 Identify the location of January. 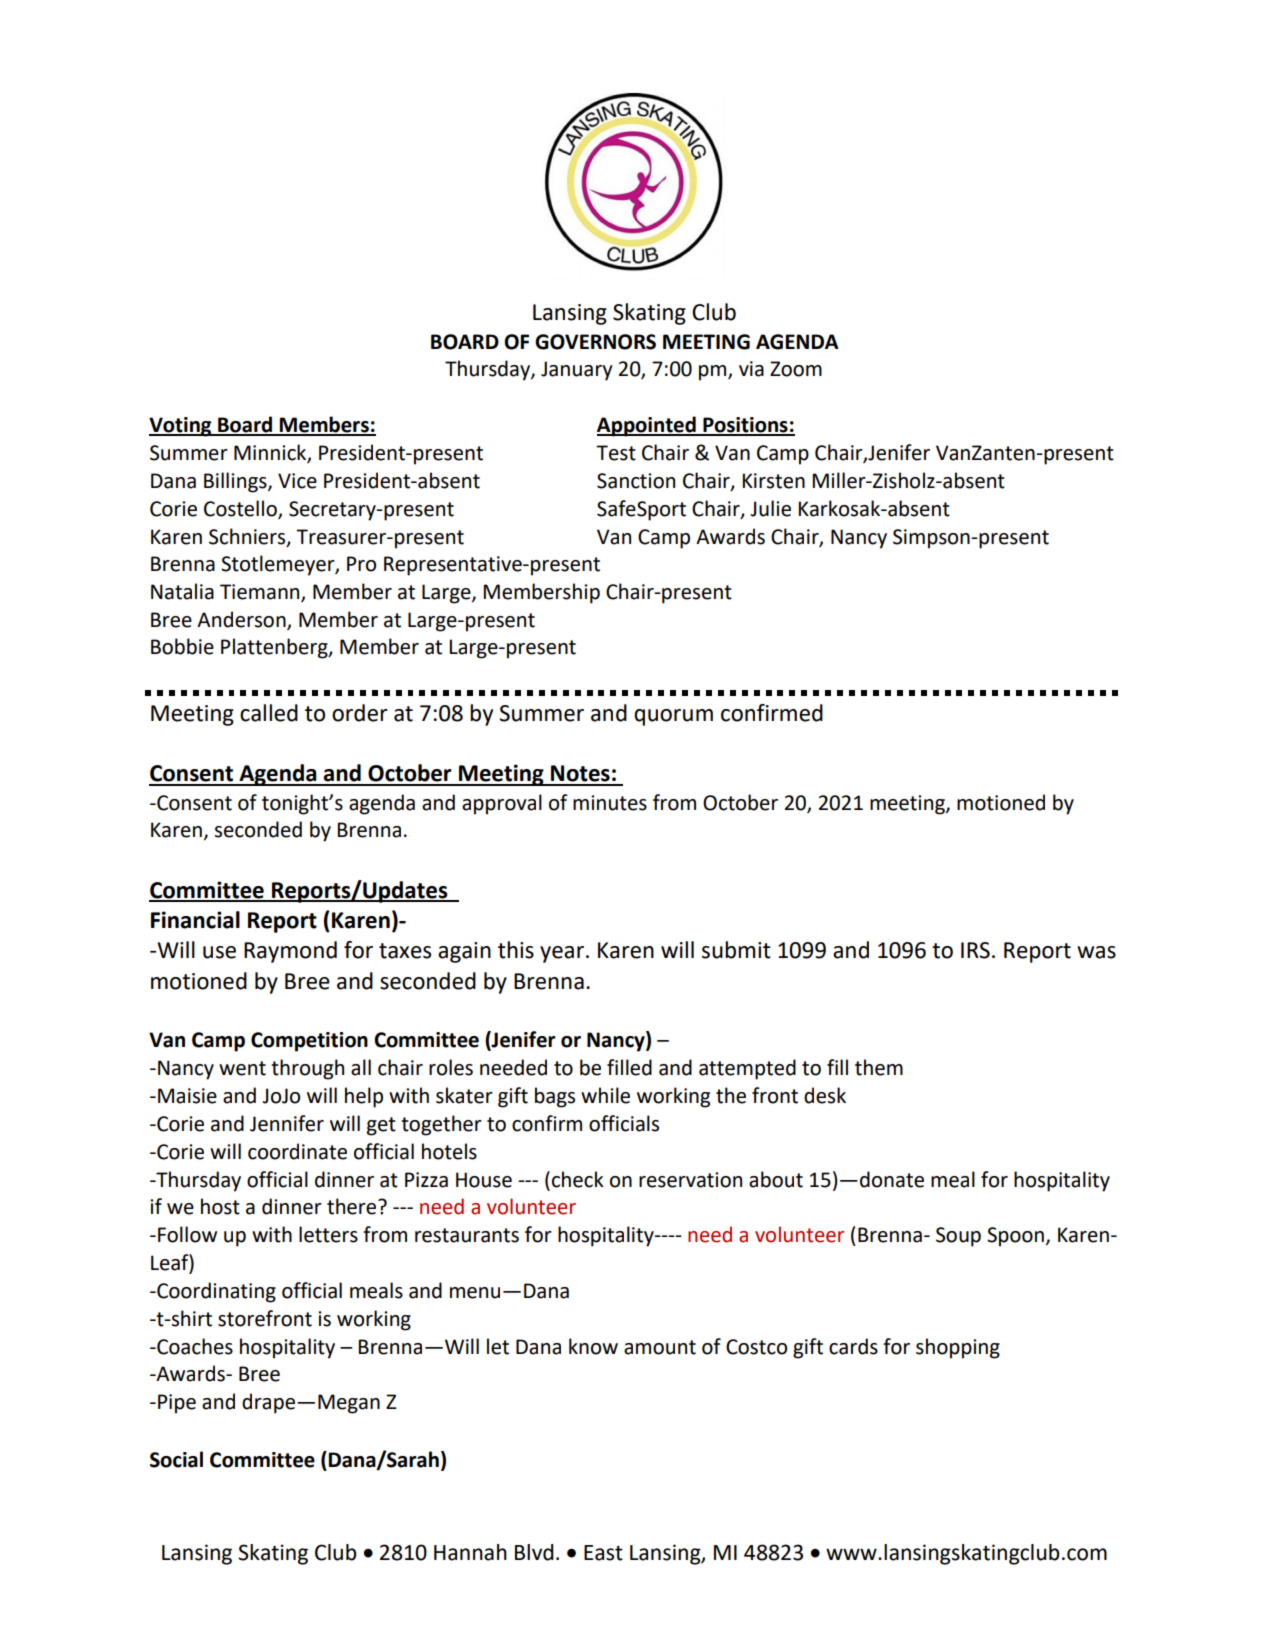
(577, 371).
